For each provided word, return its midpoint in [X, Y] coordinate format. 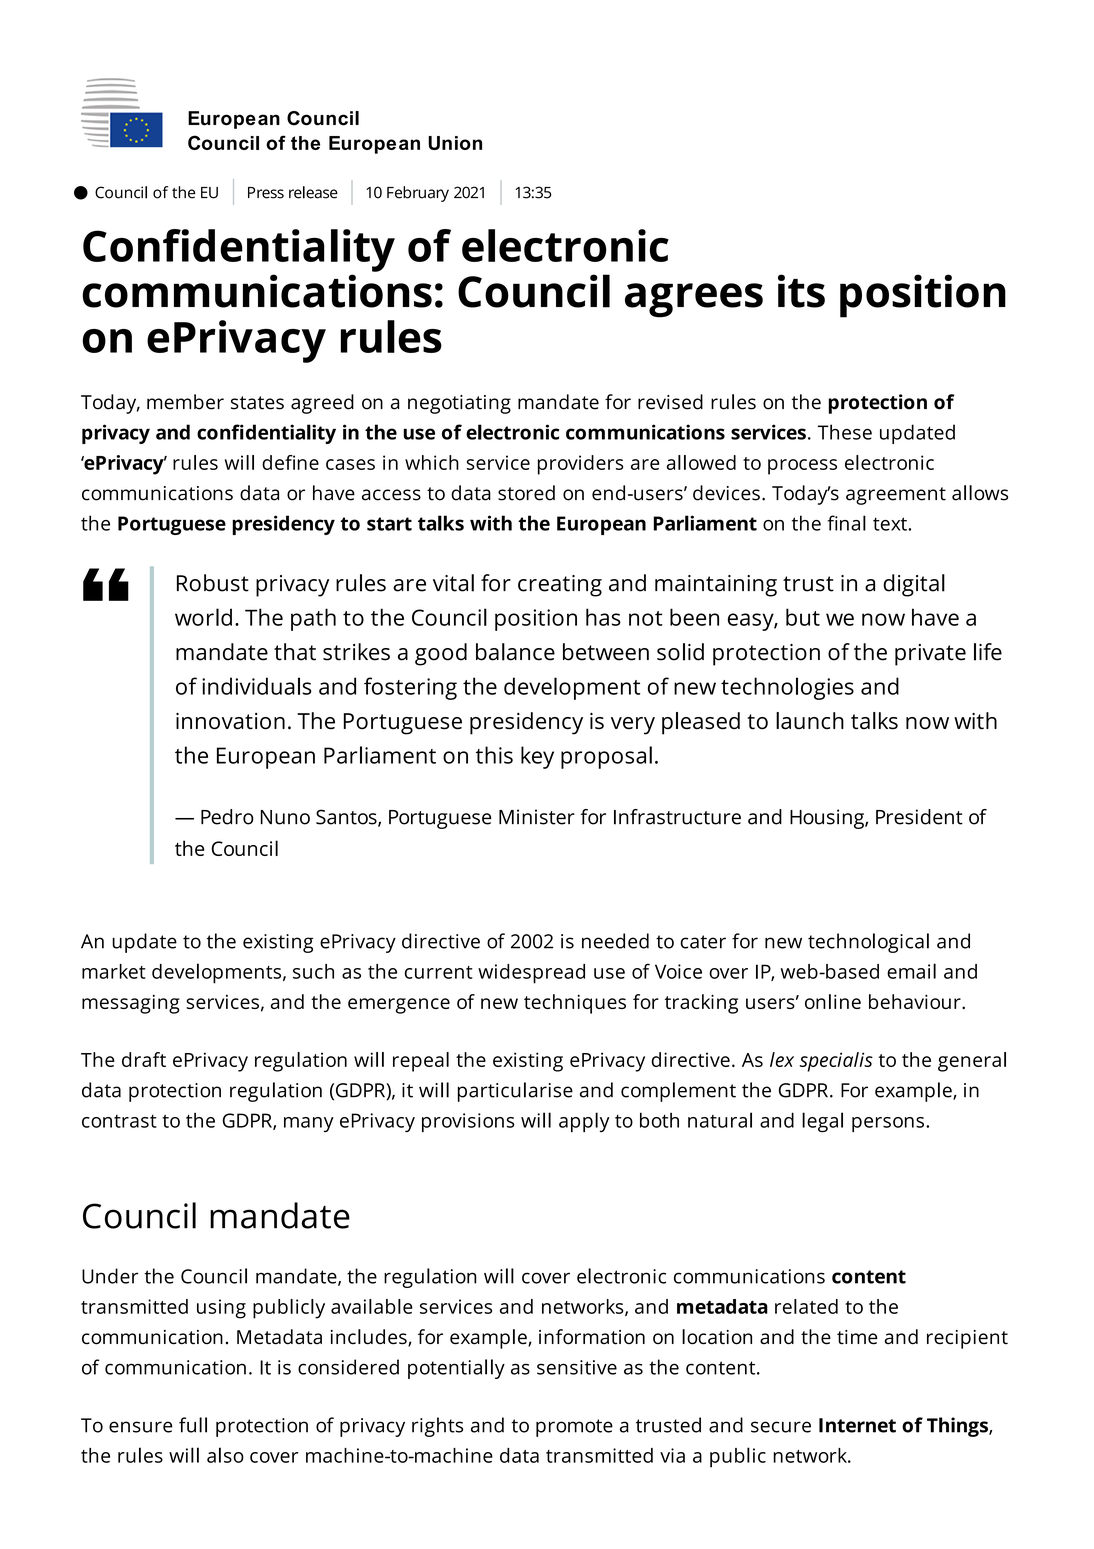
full [193, 1425]
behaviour [916, 1001]
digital [914, 585]
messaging [131, 1004]
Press [266, 193]
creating [560, 586]
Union [455, 143]
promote [574, 1428]
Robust [213, 583]
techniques [575, 1004]
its [801, 291]
